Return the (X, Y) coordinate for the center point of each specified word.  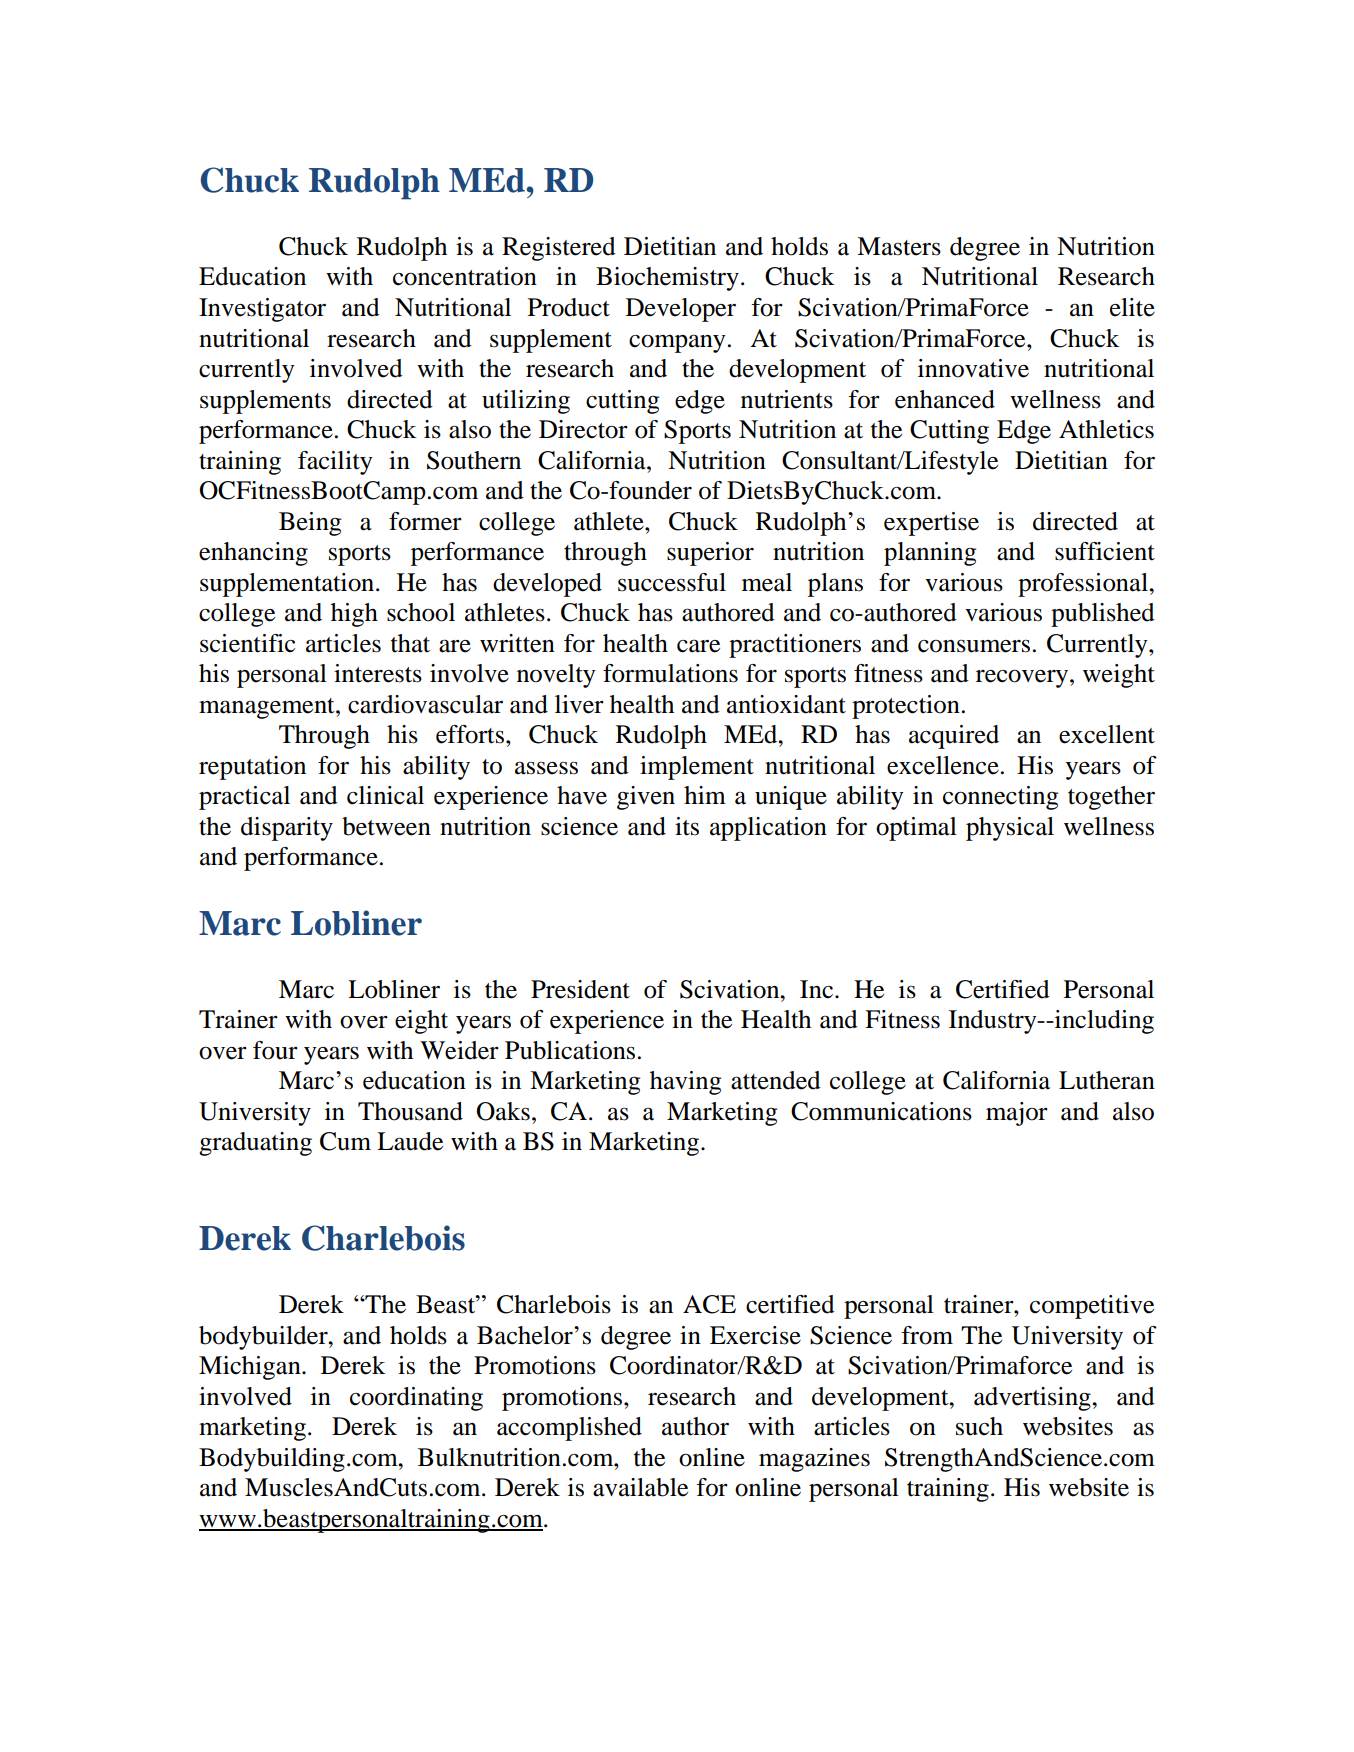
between (386, 826)
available (640, 1487)
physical (1010, 829)
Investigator (262, 310)
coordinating (416, 1399)
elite (1132, 307)
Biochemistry (667, 279)
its (687, 826)
